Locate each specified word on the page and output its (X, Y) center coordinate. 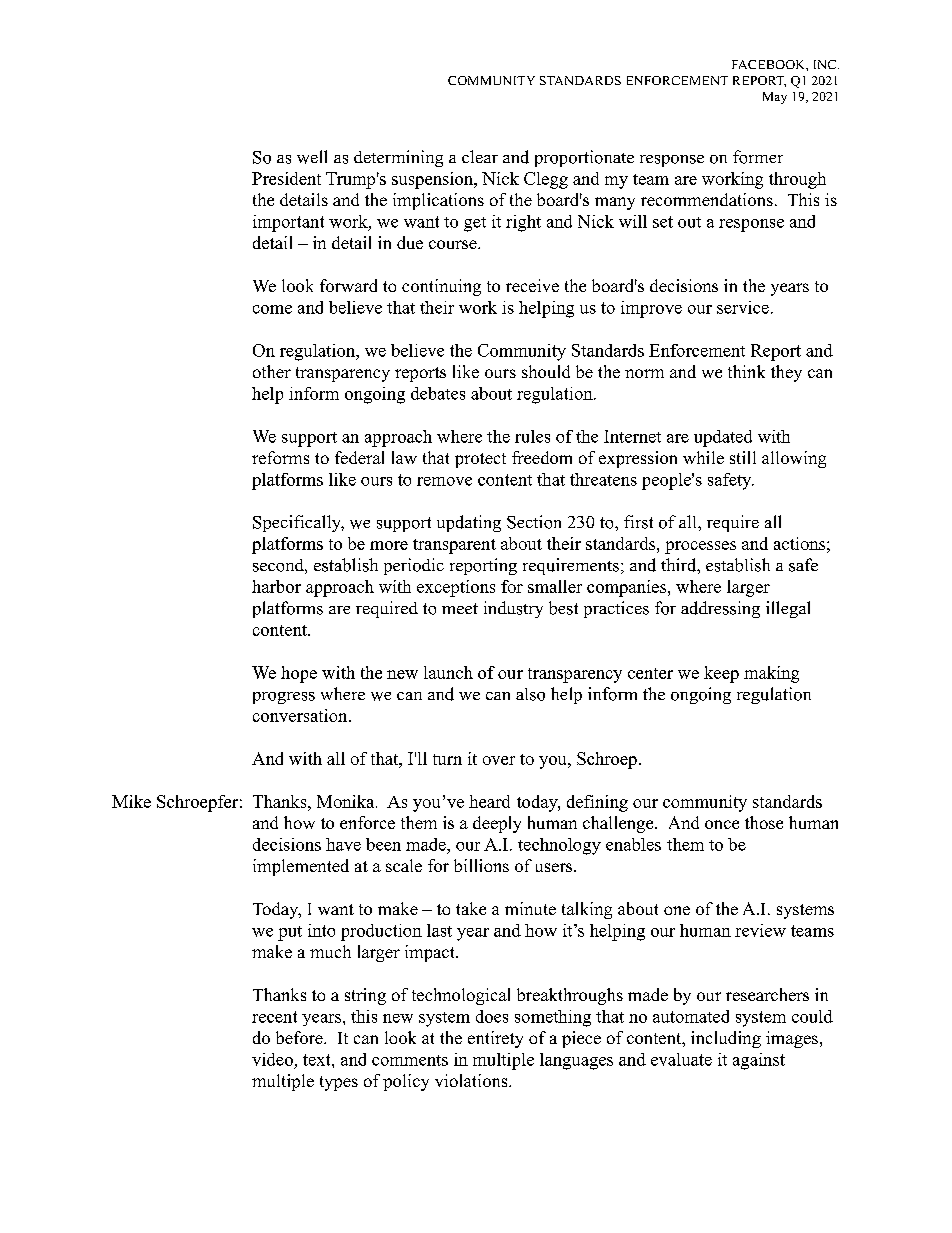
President (286, 178)
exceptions (456, 588)
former (758, 157)
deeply (497, 824)
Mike (131, 801)
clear (480, 156)
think (746, 371)
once (722, 824)
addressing (720, 609)
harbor (276, 586)
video (272, 1059)
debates (438, 393)
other (272, 371)
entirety (495, 1039)
